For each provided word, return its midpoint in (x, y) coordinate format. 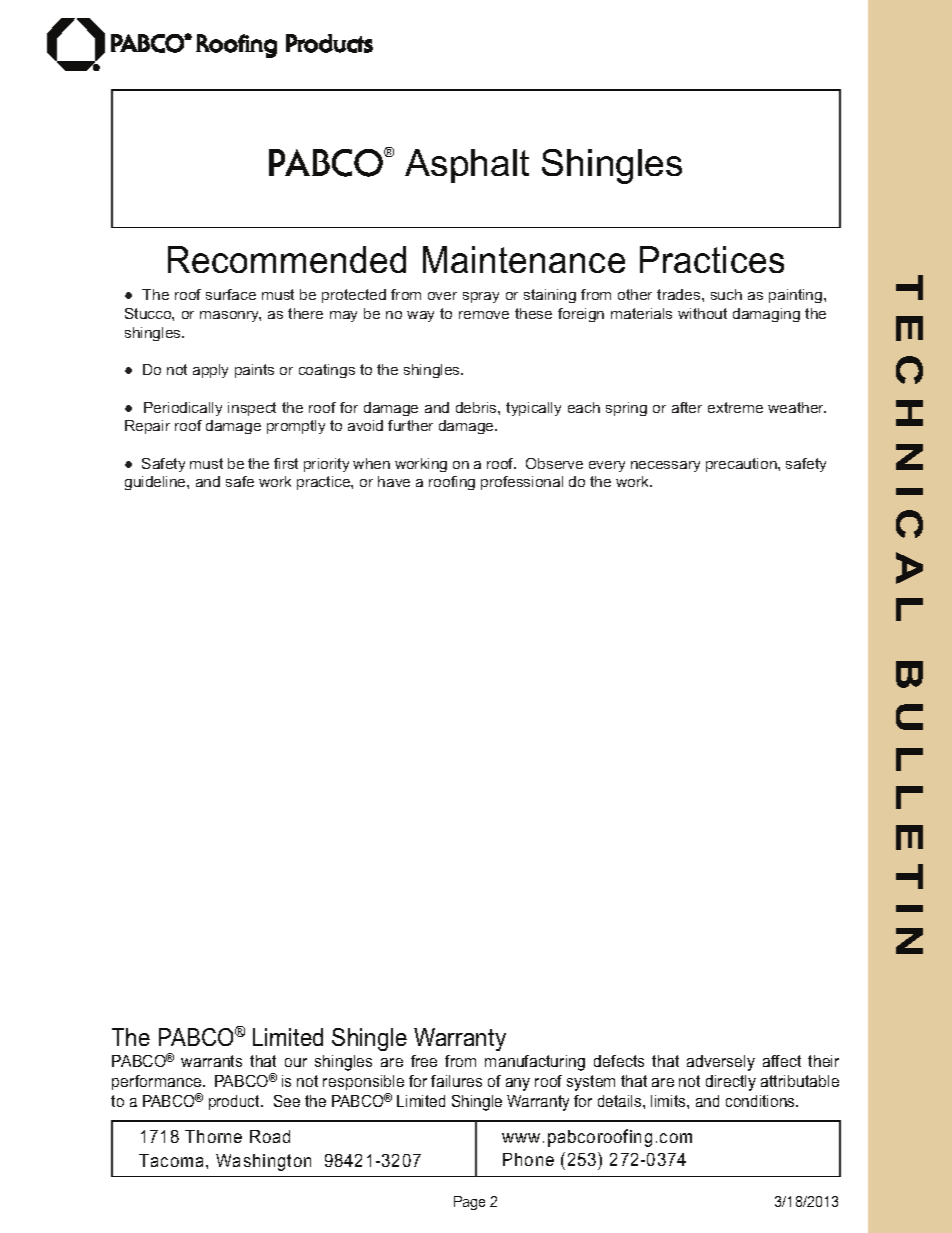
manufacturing (535, 1063)
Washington (263, 1162)
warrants (211, 1061)
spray (481, 297)
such (726, 294)
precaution (742, 465)
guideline (156, 483)
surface (231, 294)
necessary (665, 466)
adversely (721, 1063)
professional (522, 483)
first (286, 463)
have (394, 481)
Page (469, 1203)
